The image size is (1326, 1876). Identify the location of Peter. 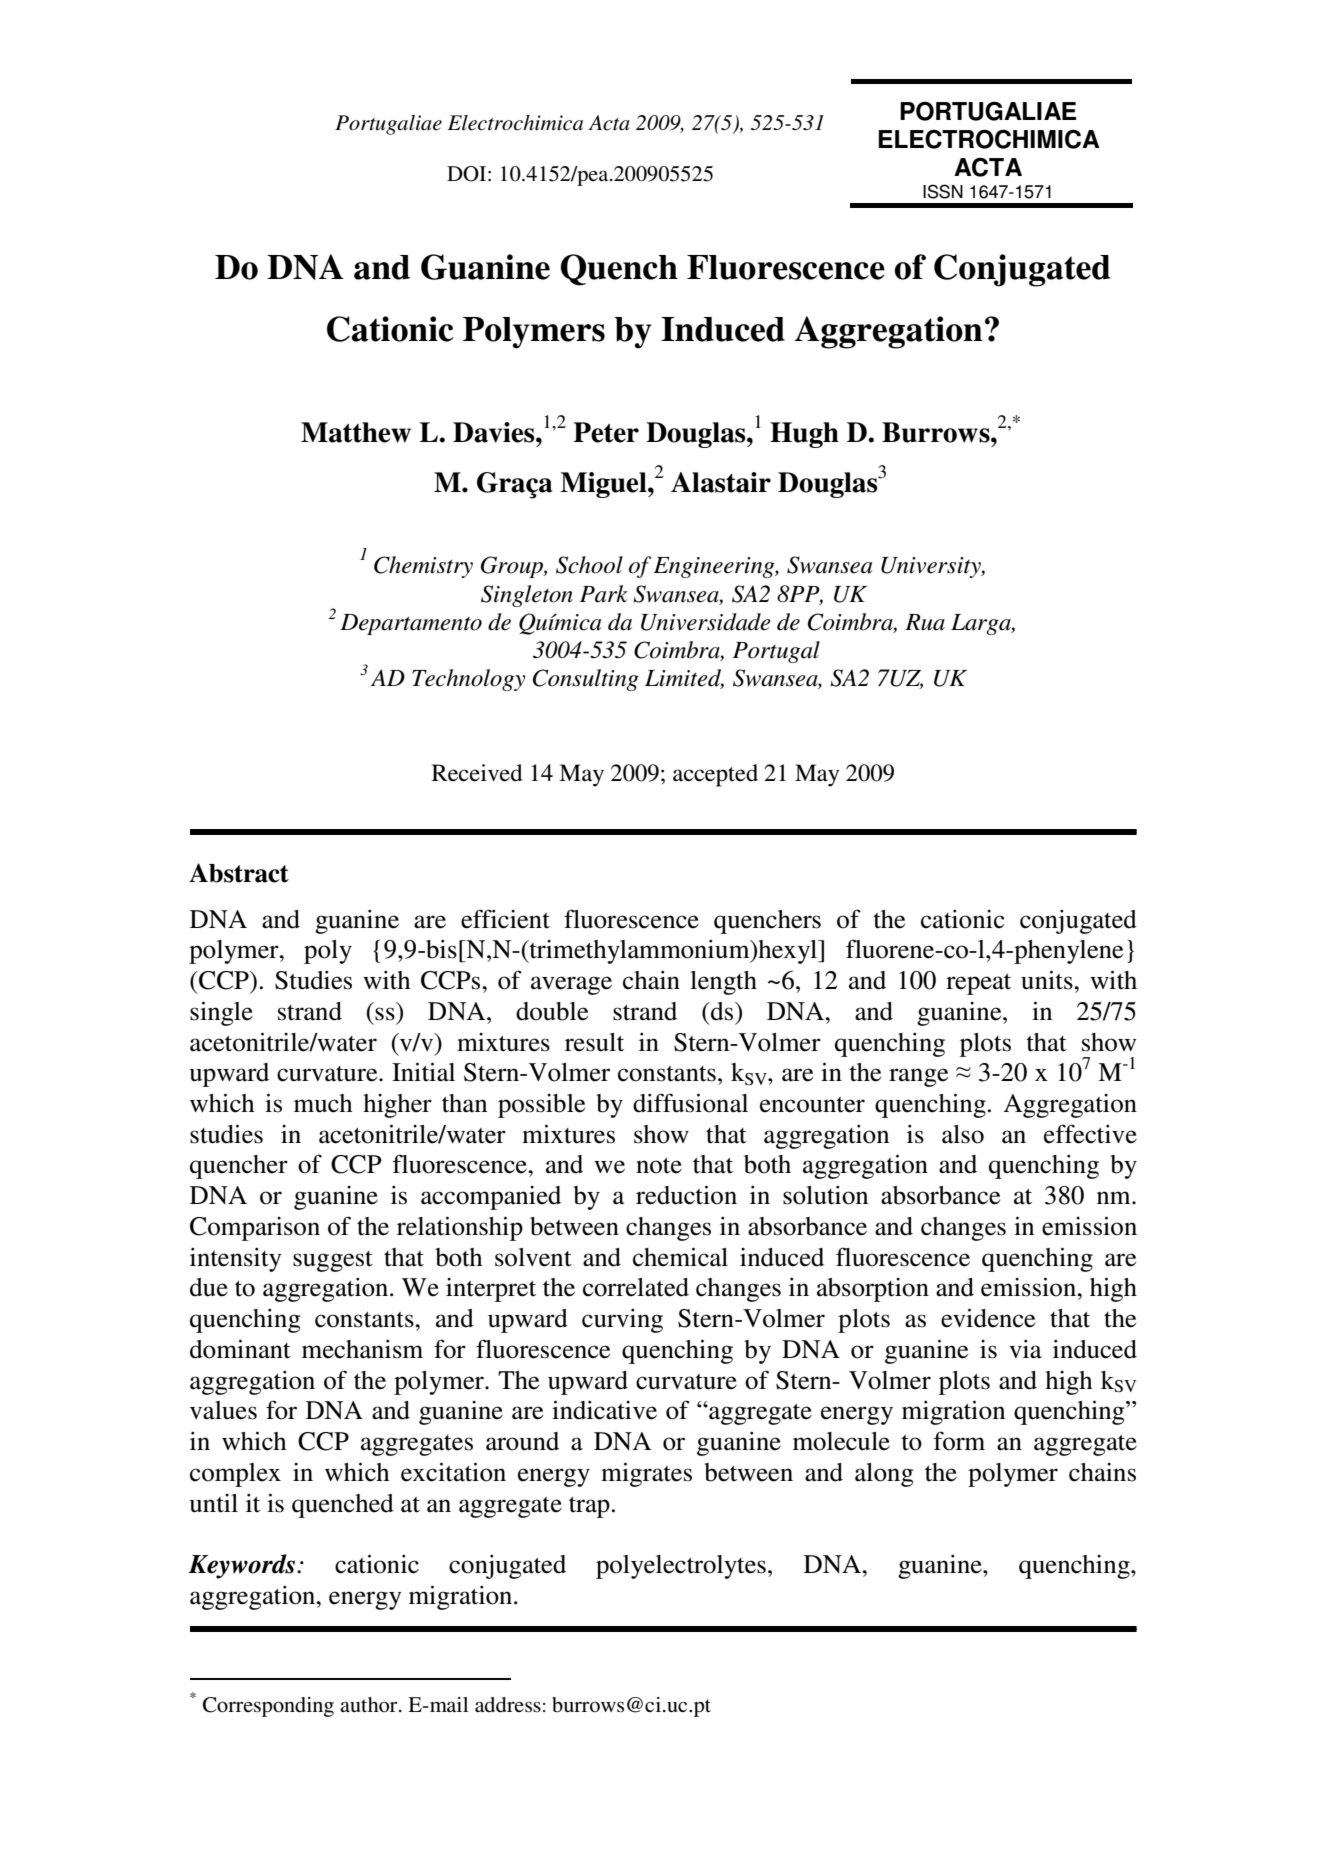
(606, 432).
